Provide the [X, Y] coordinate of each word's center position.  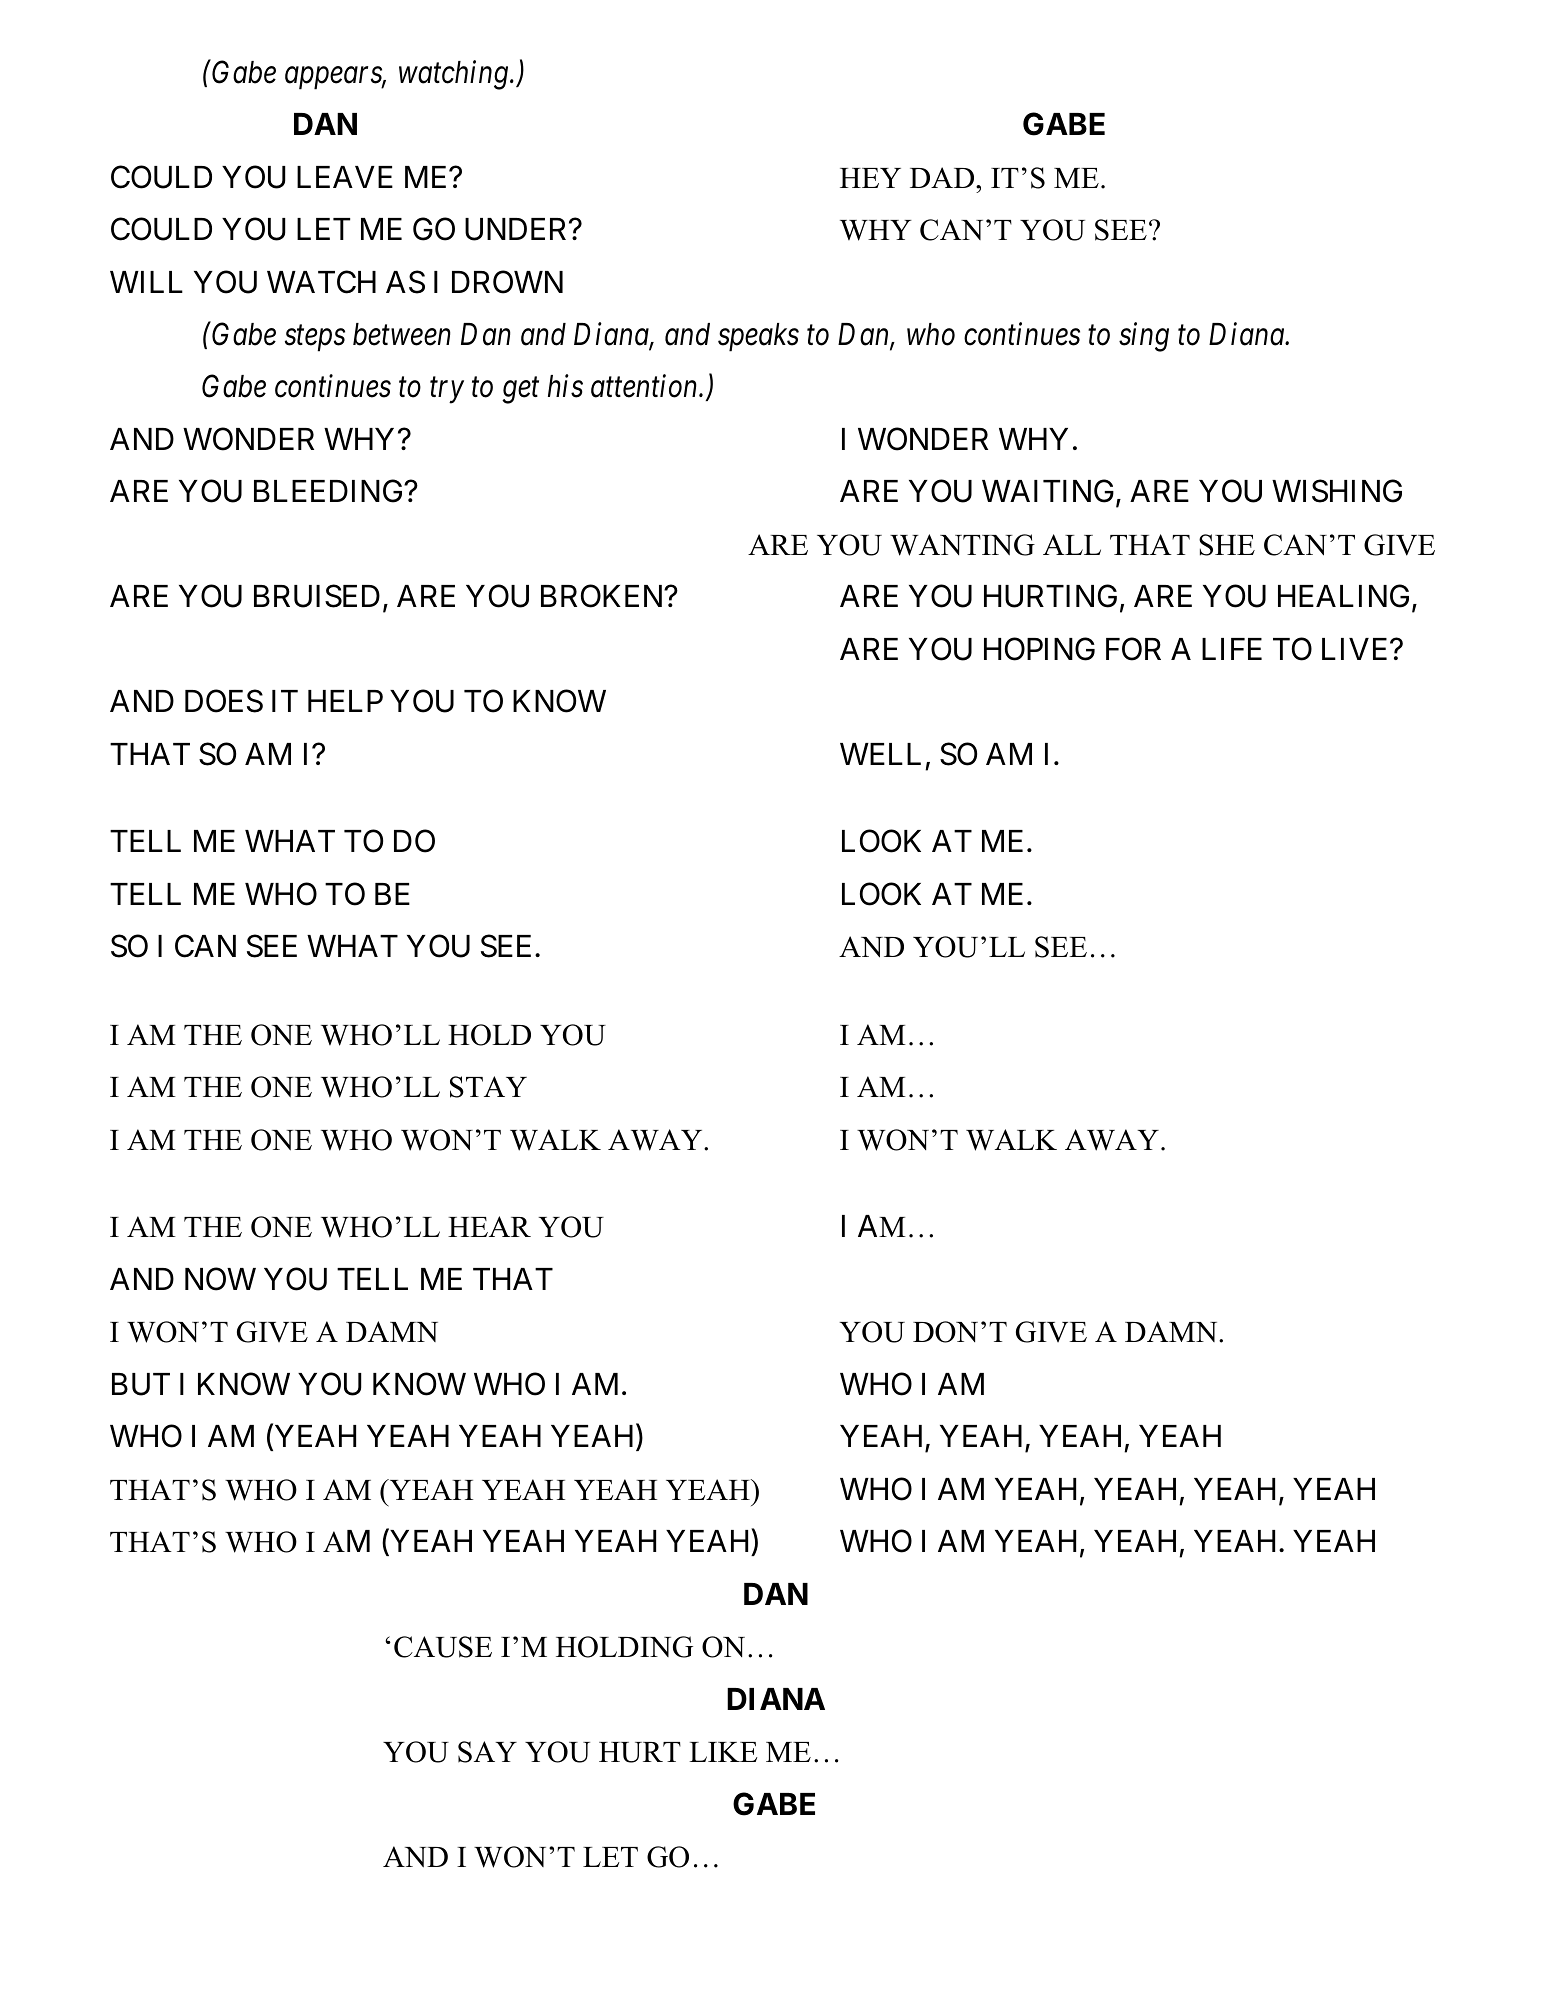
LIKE [723, 1752]
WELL [880, 754]
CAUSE [443, 1647]
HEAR [489, 1226]
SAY [487, 1752]
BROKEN [603, 596]
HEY [870, 178]
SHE [1227, 545]
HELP [345, 701]
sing [1144, 337]
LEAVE [345, 177]
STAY [488, 1087]
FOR [1133, 649]
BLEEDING [329, 491]
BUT [141, 1384]
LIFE [1232, 649]
